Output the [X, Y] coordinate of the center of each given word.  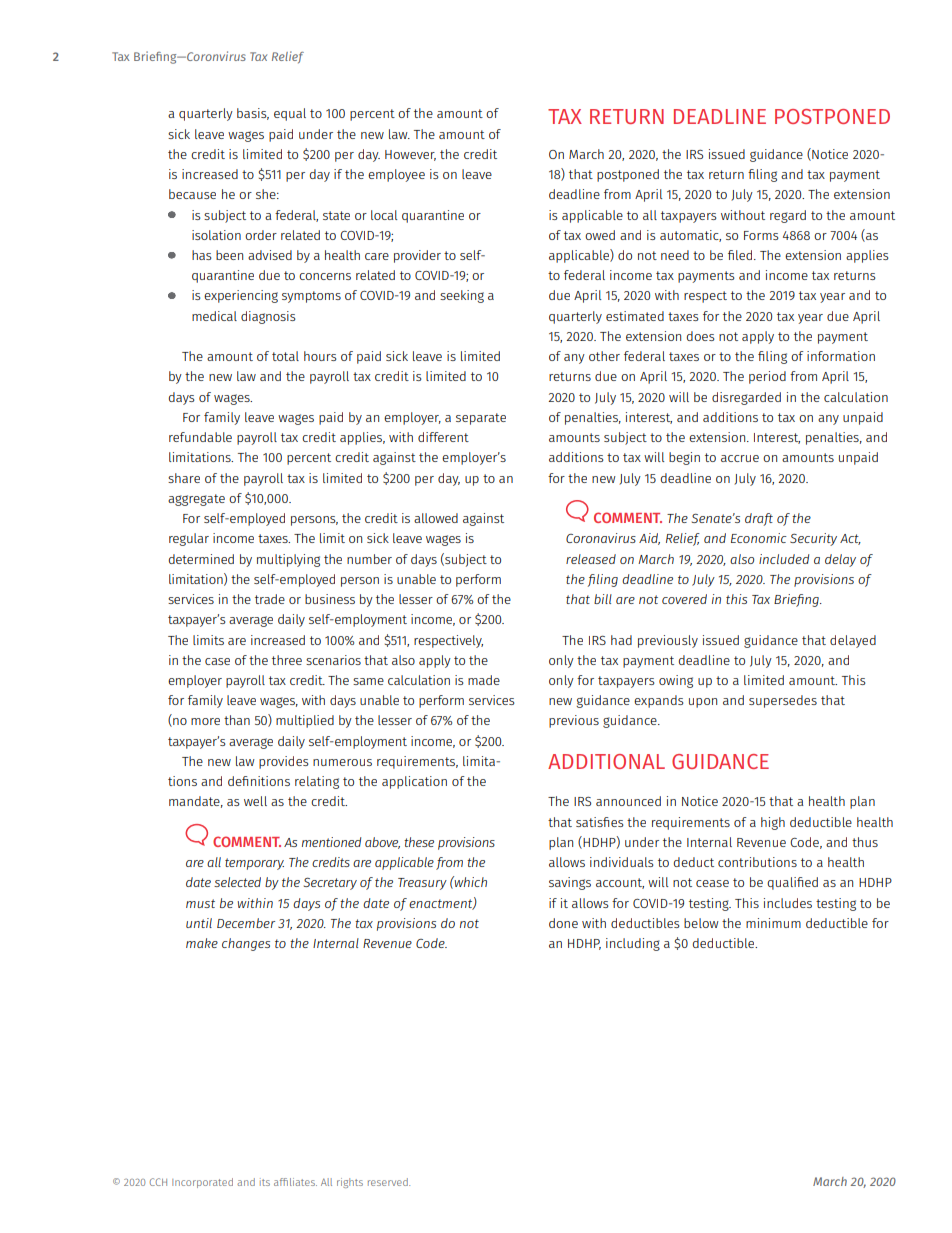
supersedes [783, 701]
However [410, 155]
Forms [761, 235]
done [563, 923]
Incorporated [202, 1183]
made [484, 680]
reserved [389, 1182]
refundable [200, 437]
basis [253, 114]
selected [237, 882]
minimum [773, 923]
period [767, 377]
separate [481, 419]
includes [788, 903]
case [217, 661]
